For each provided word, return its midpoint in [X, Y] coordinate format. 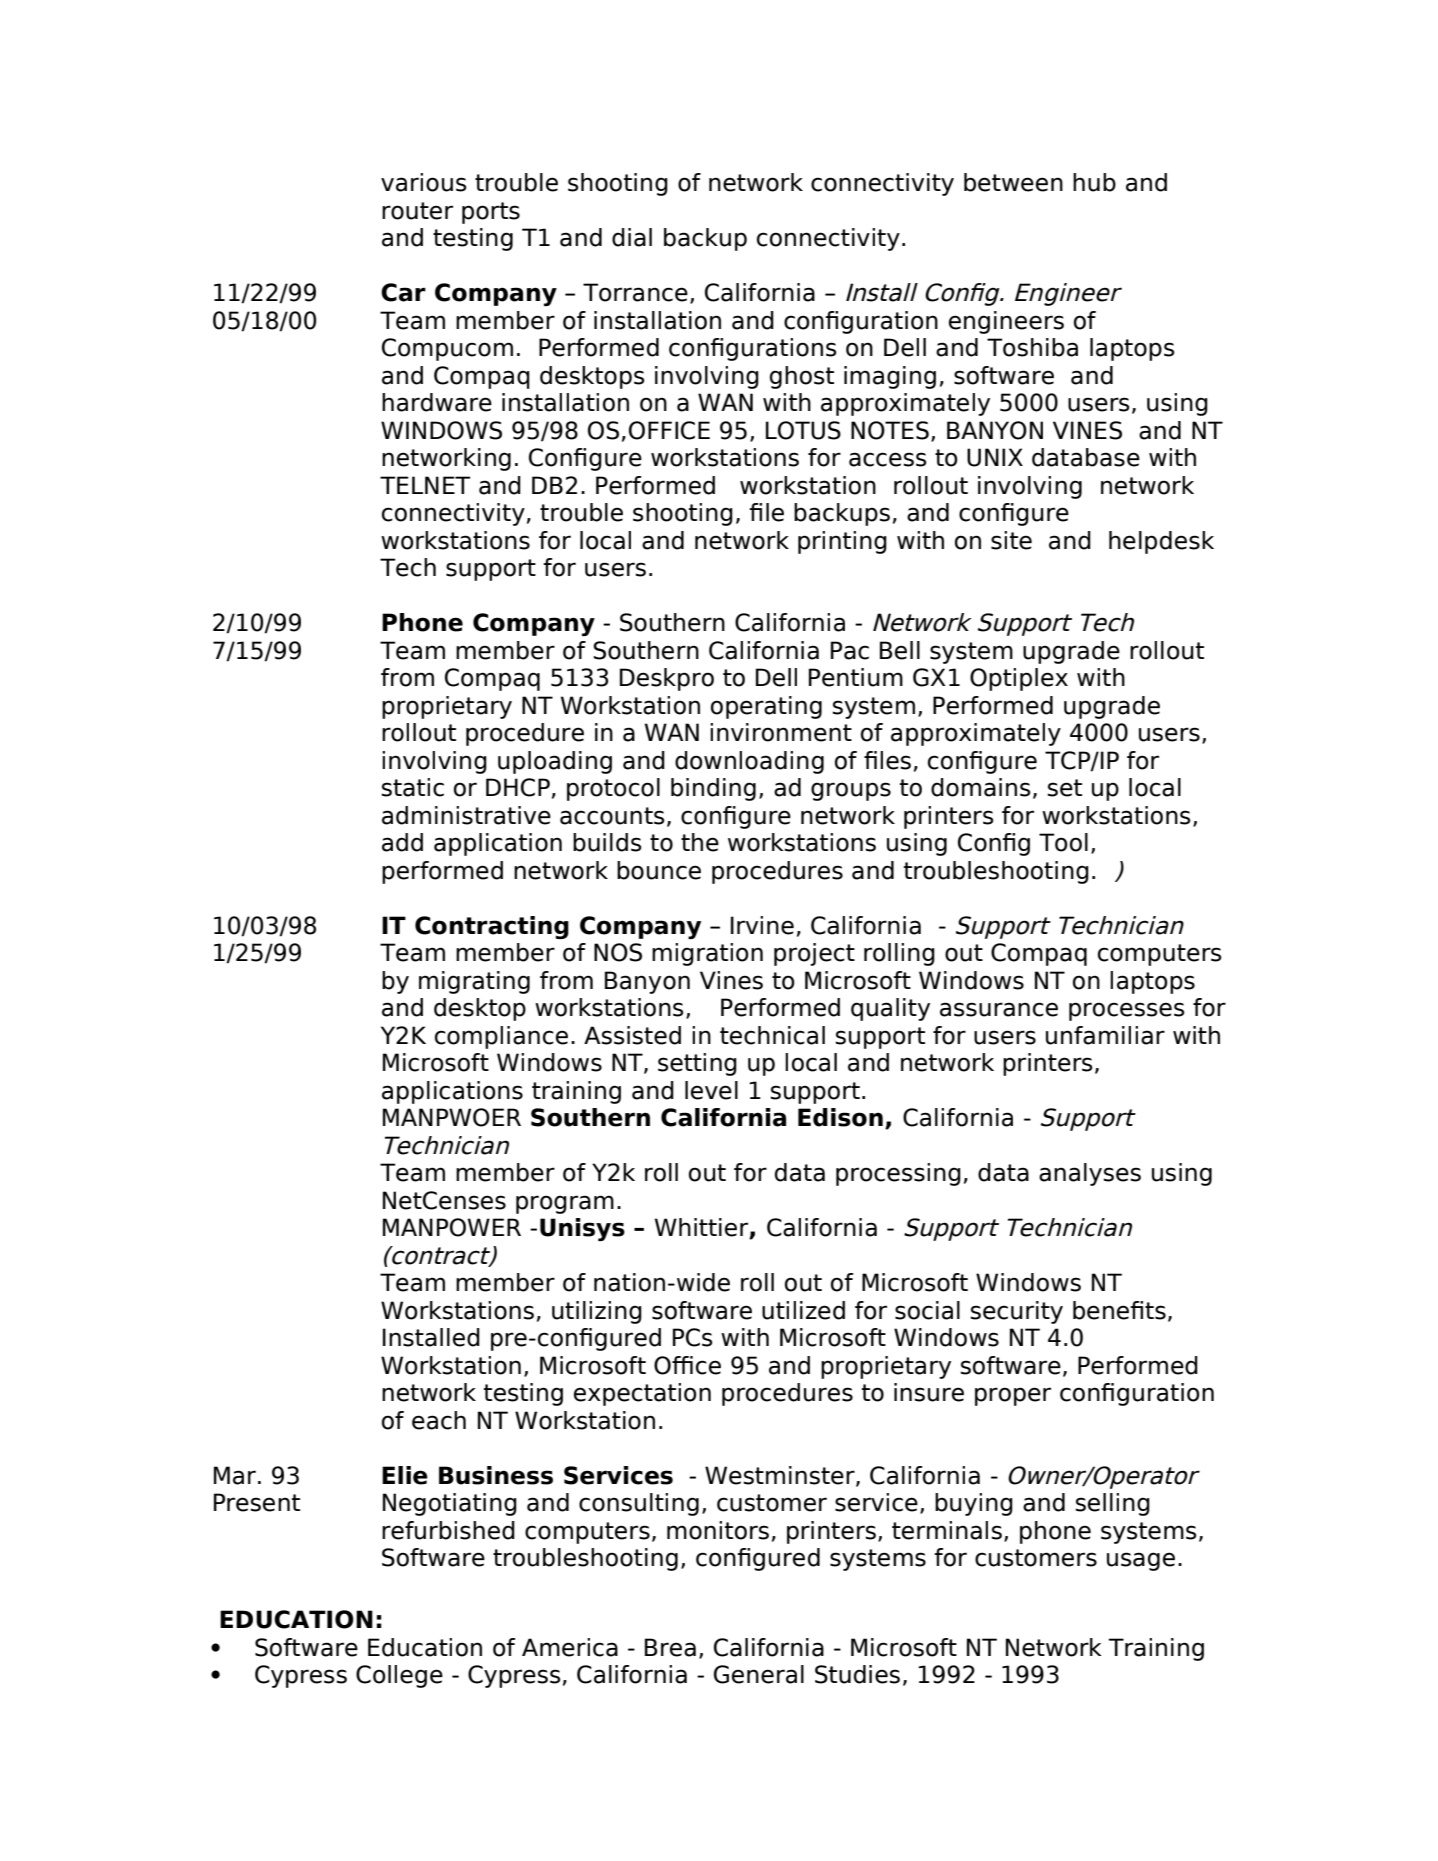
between [1013, 182]
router [417, 211]
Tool [1063, 842]
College [399, 1676]
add [402, 842]
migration [707, 954]
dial [632, 237]
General [759, 1674]
